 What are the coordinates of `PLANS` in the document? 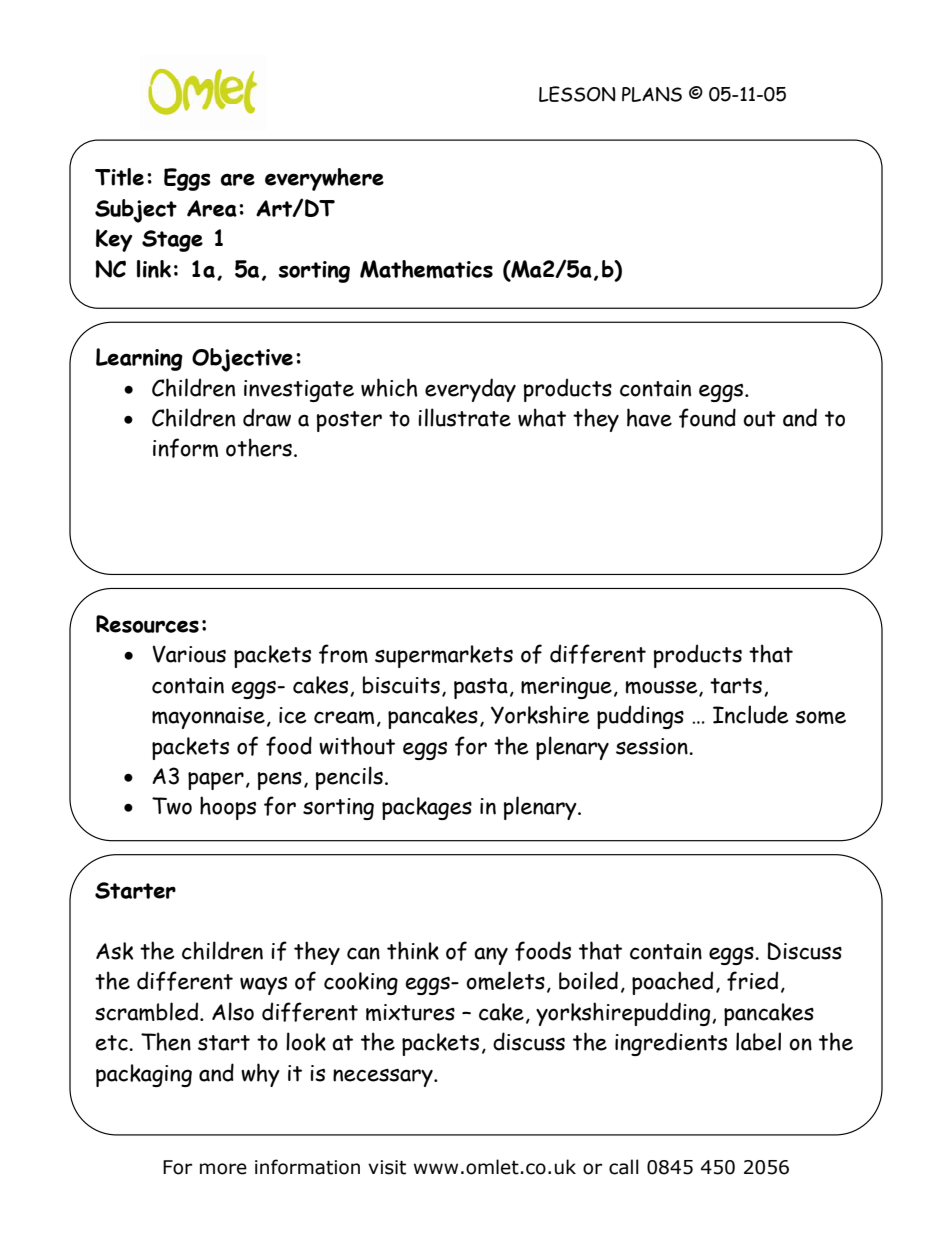 It's located at (652, 94).
